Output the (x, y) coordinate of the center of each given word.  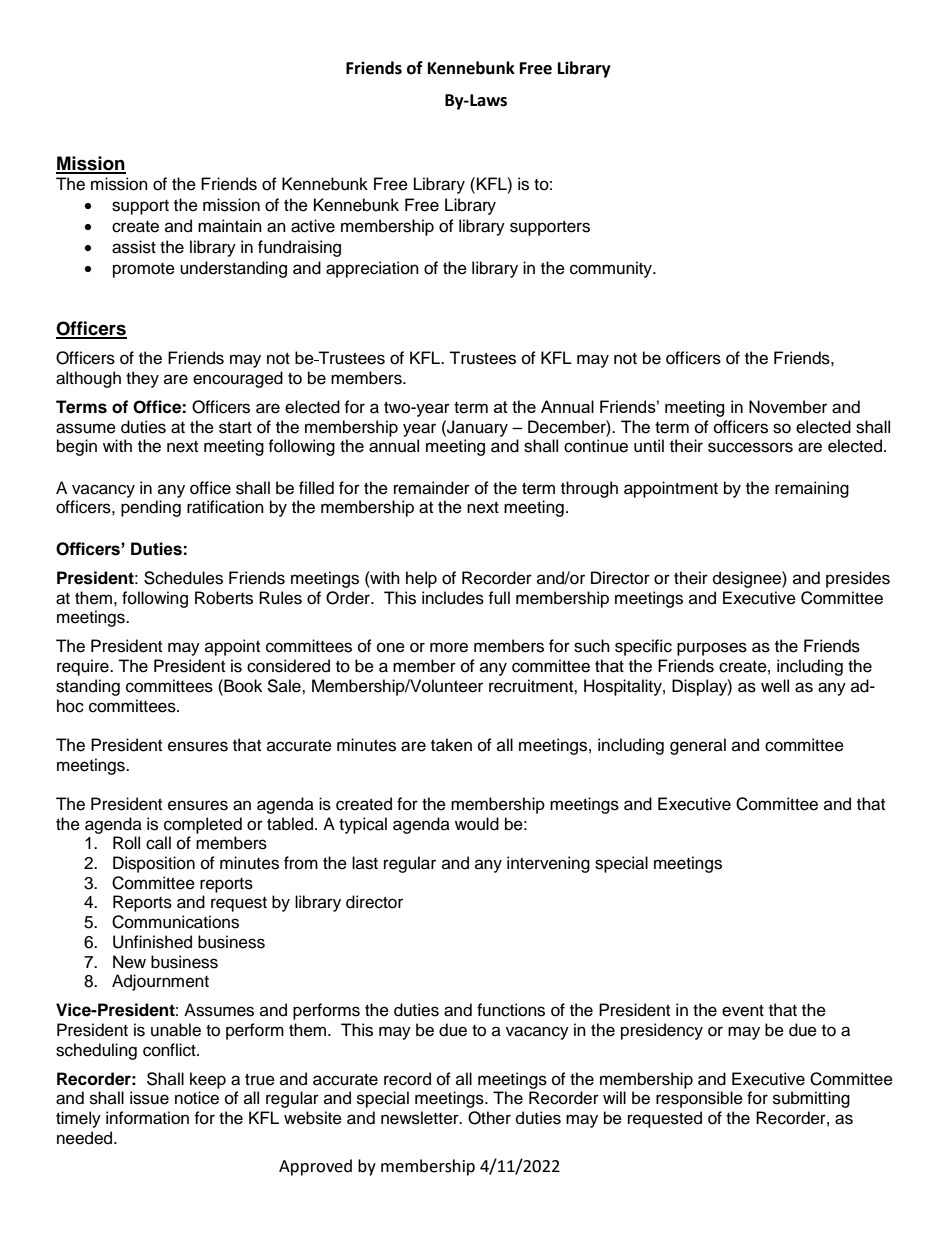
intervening (548, 864)
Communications (175, 922)
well (775, 686)
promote (144, 270)
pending (151, 508)
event (743, 1011)
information (147, 1118)
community (612, 269)
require (84, 667)
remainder (432, 488)
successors (750, 447)
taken (451, 745)
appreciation (372, 269)
